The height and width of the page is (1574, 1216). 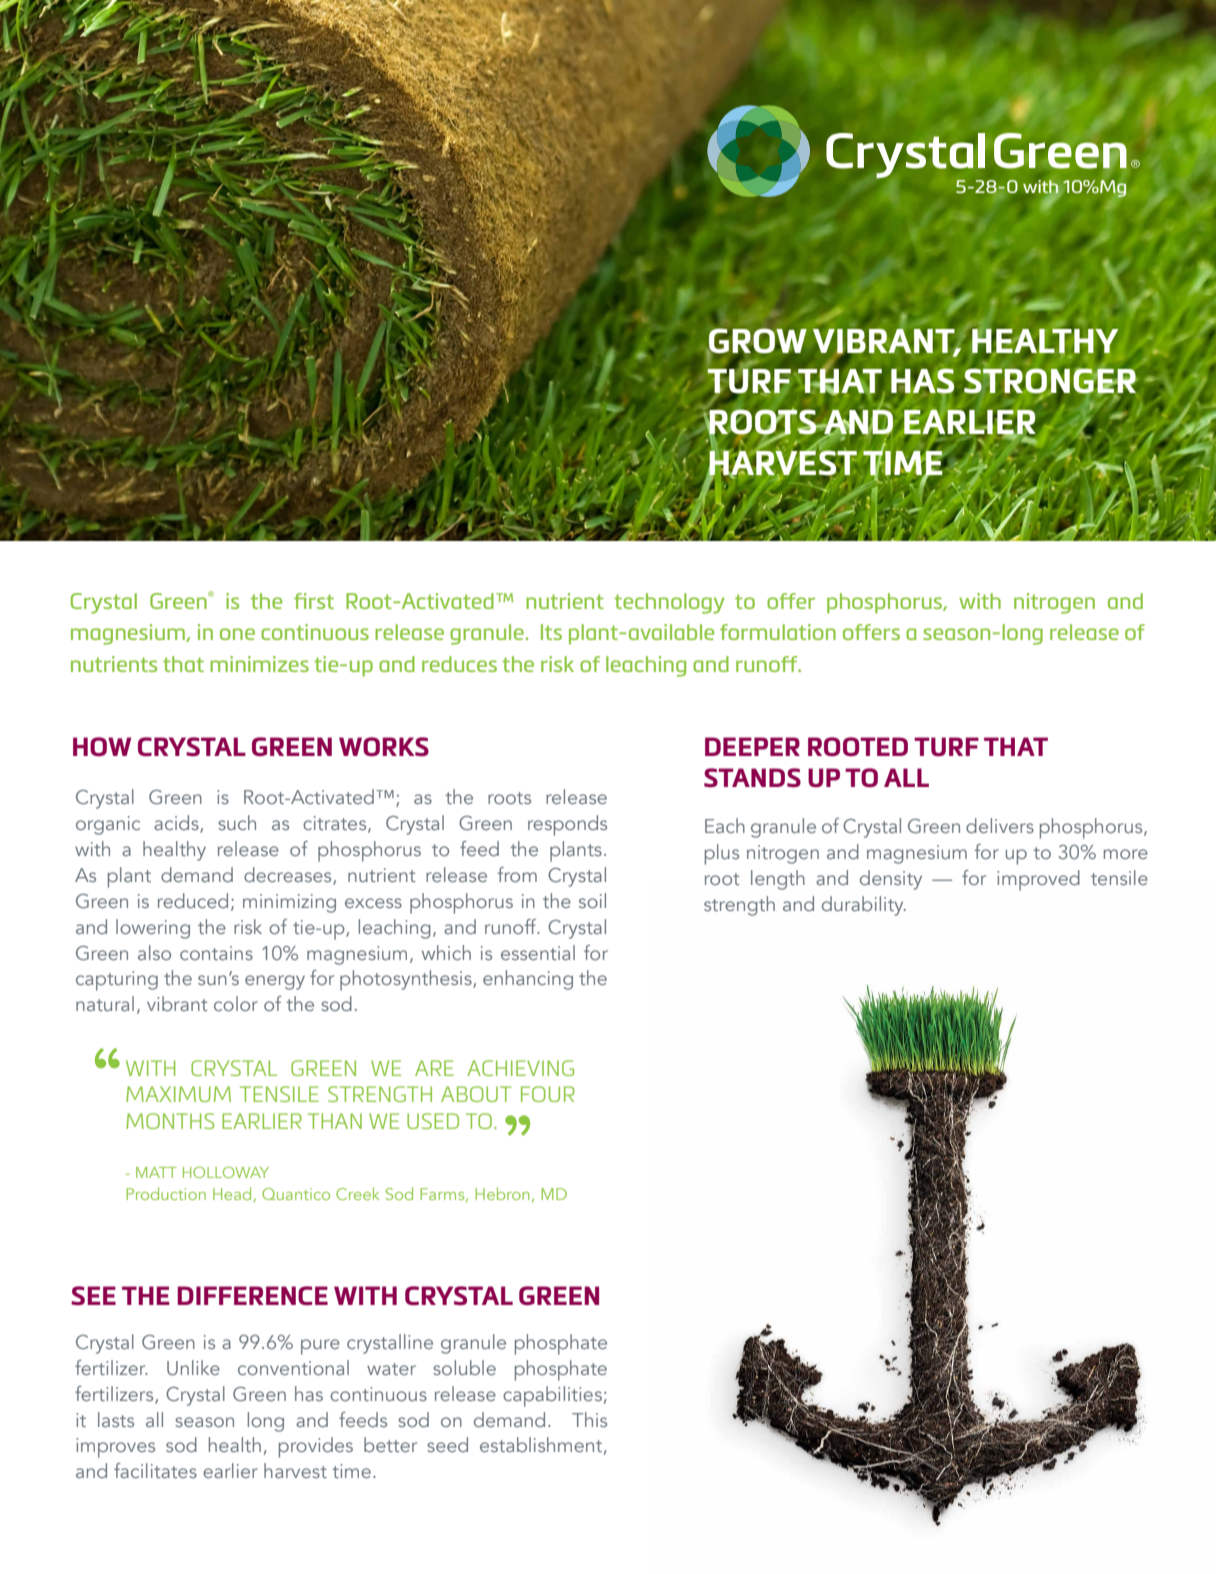 I want to click on technology, so click(x=669, y=603).
